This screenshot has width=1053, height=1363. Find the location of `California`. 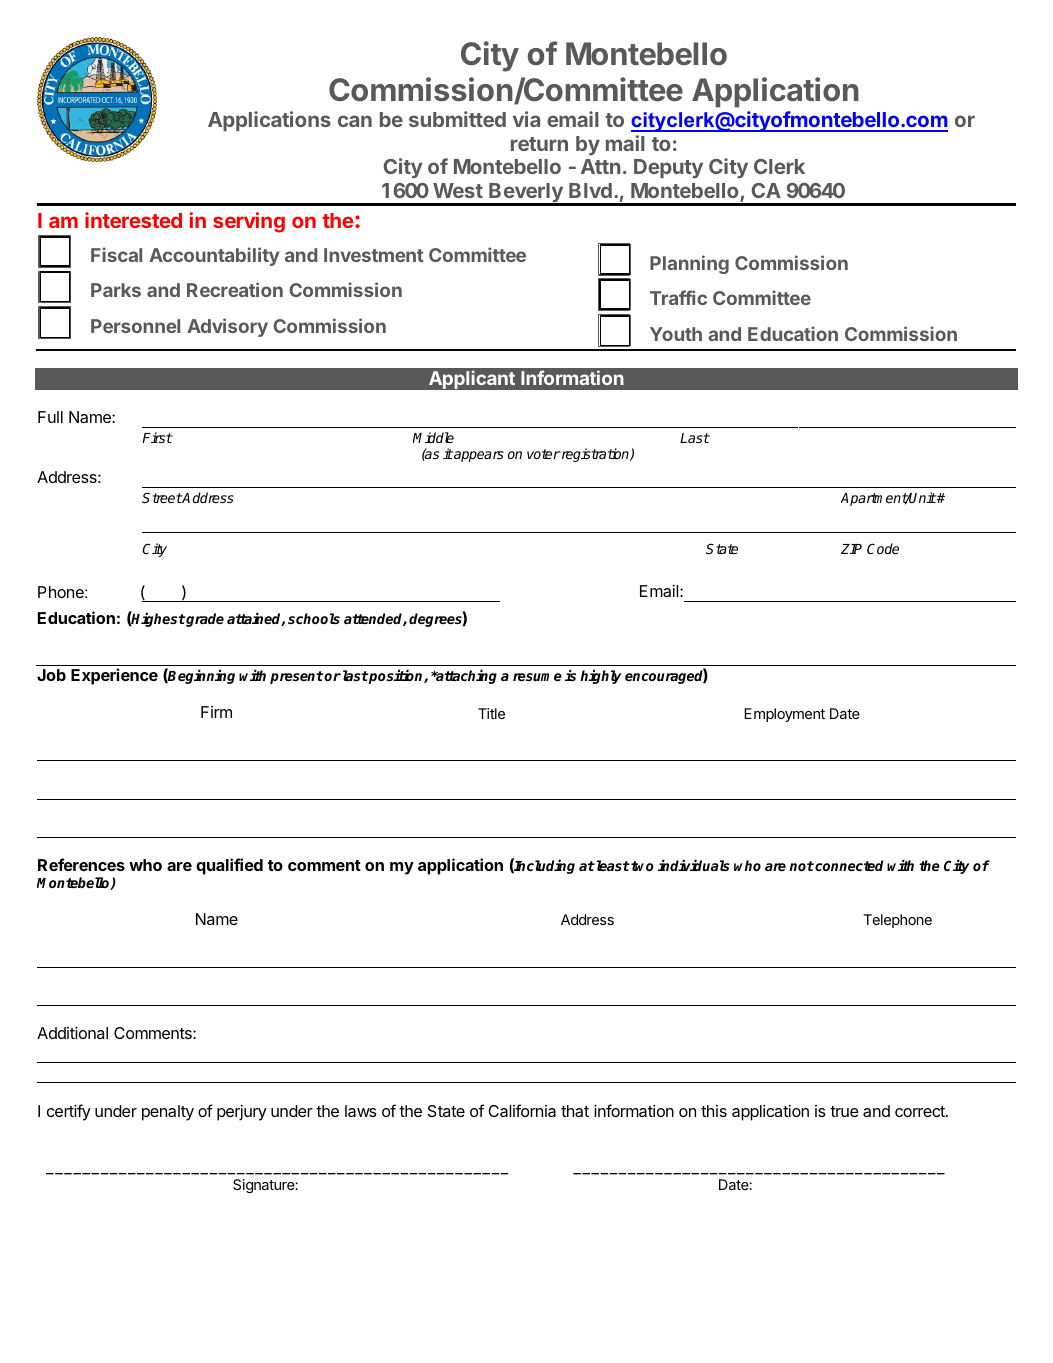

California is located at coordinates (522, 1110).
